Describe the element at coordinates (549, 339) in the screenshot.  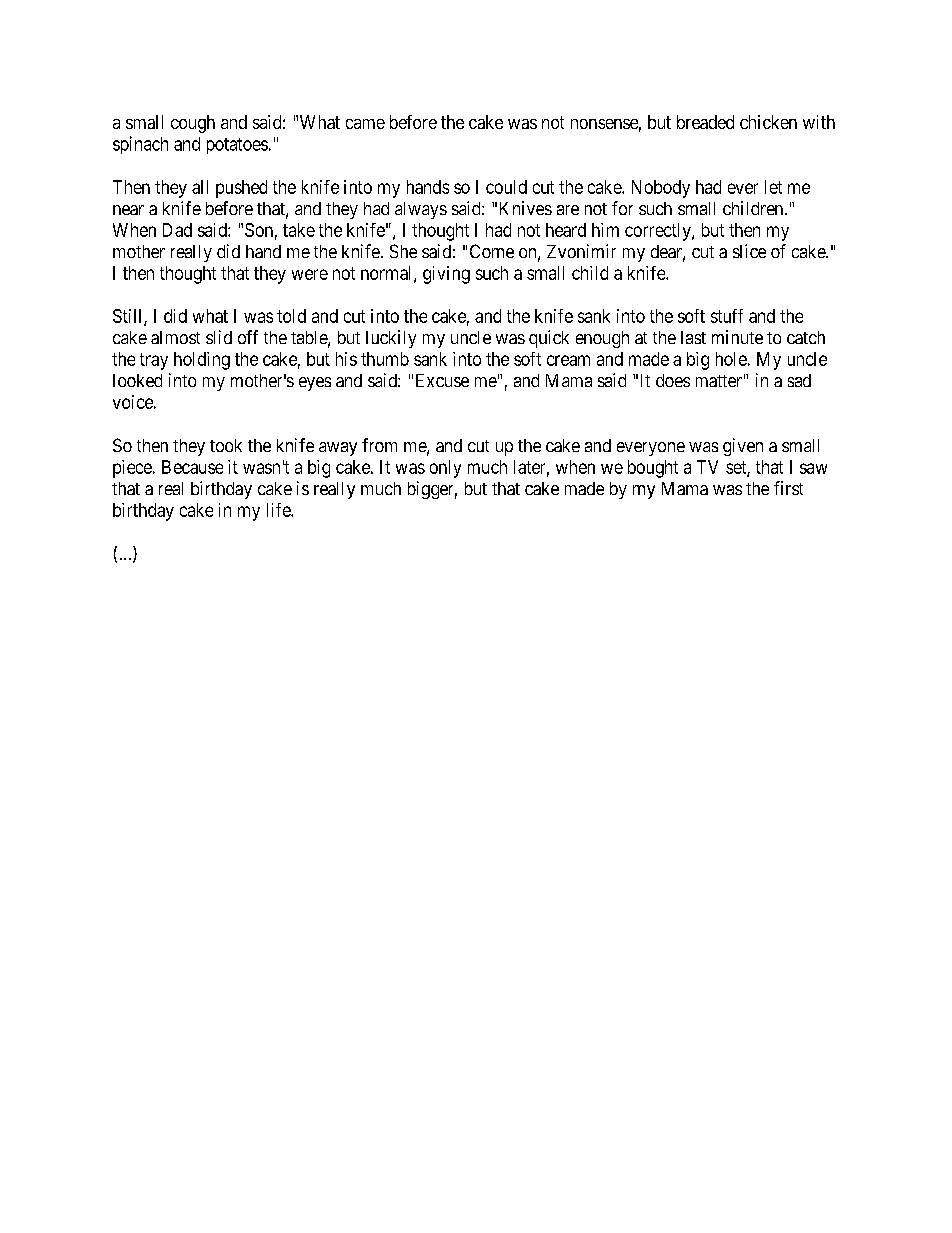
I see `quick` at that location.
